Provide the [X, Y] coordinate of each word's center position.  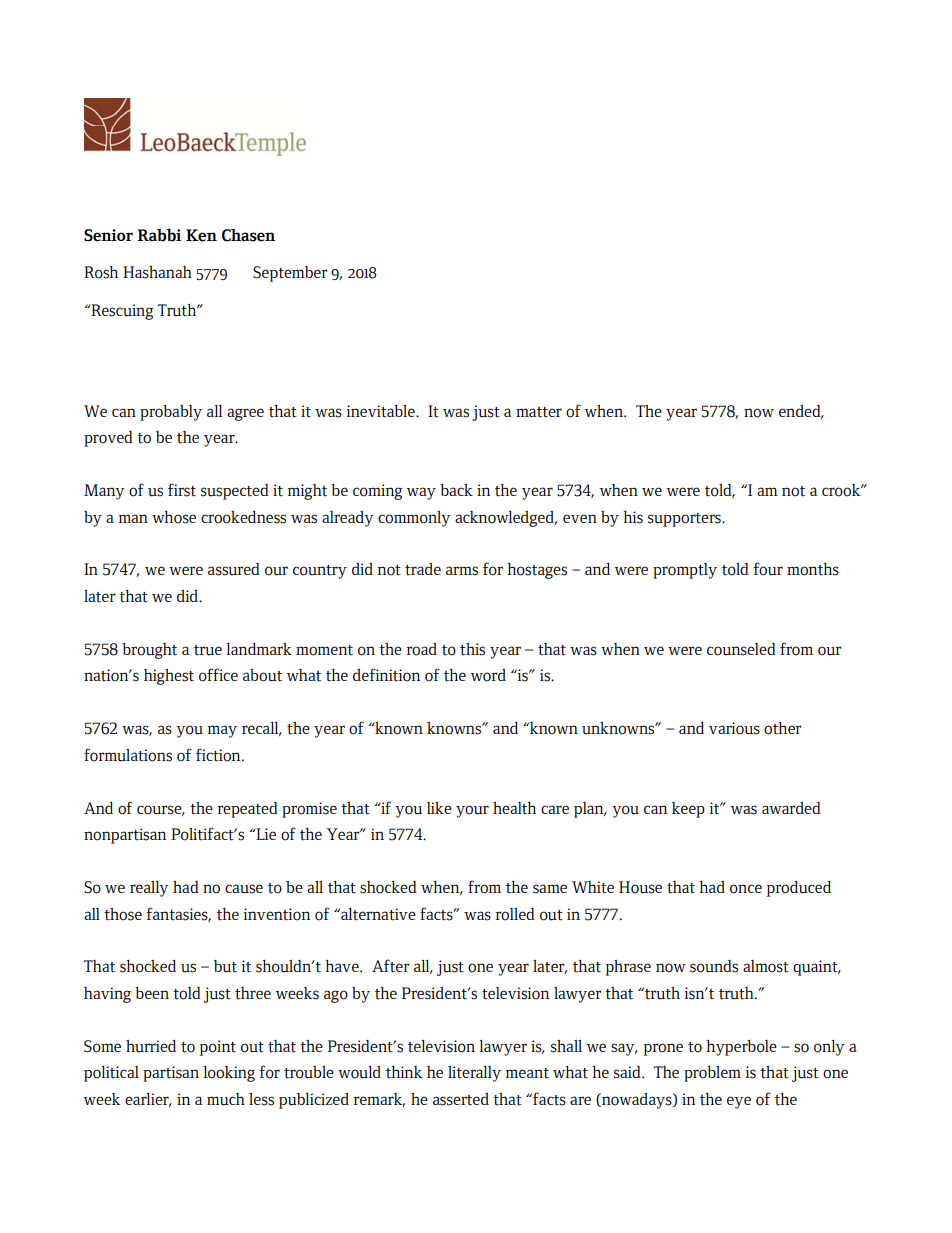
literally [474, 1074]
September [290, 274]
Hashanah [157, 272]
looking [229, 1074]
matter [539, 412]
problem [712, 1074]
